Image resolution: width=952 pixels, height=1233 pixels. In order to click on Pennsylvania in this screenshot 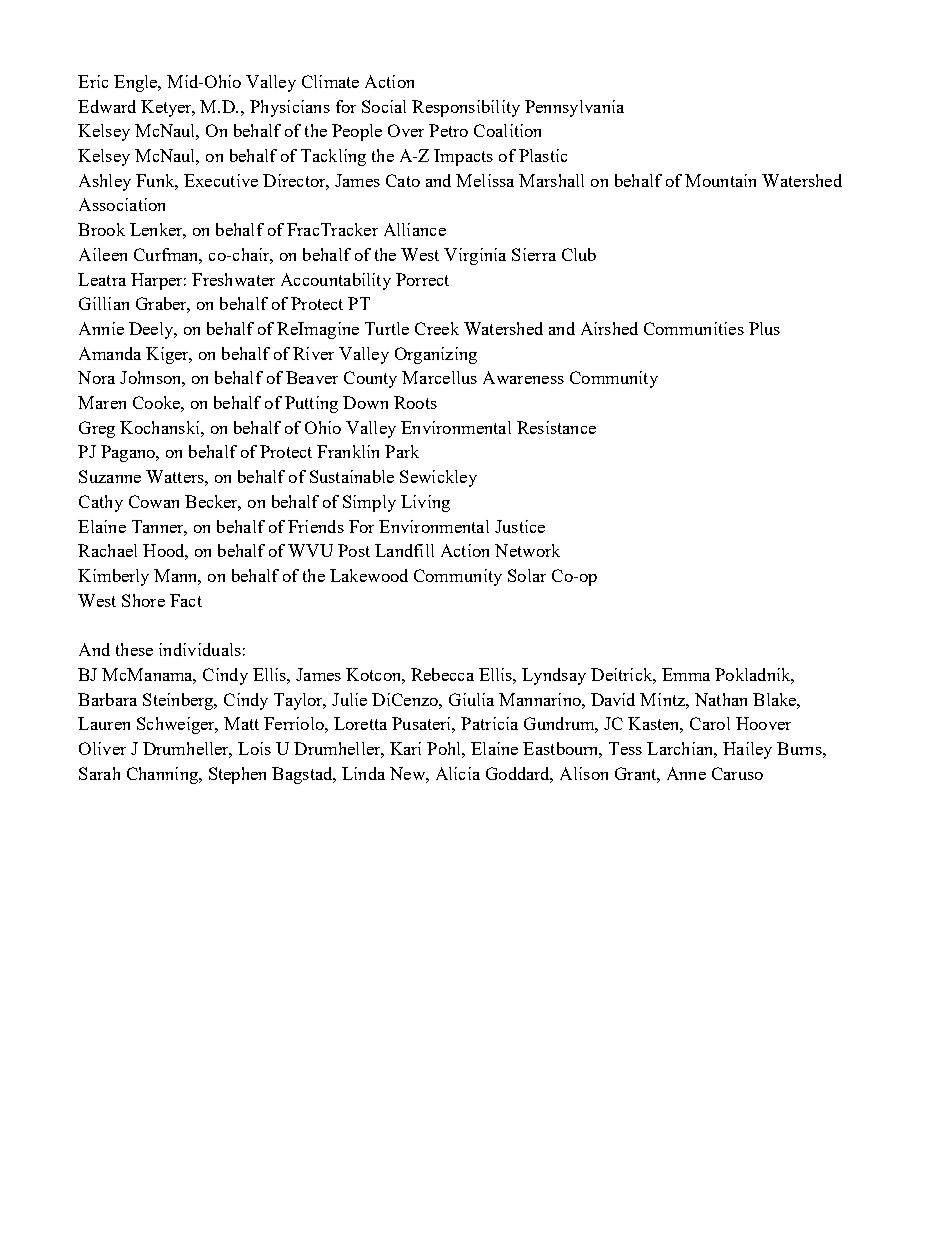, I will do `click(574, 108)`.
